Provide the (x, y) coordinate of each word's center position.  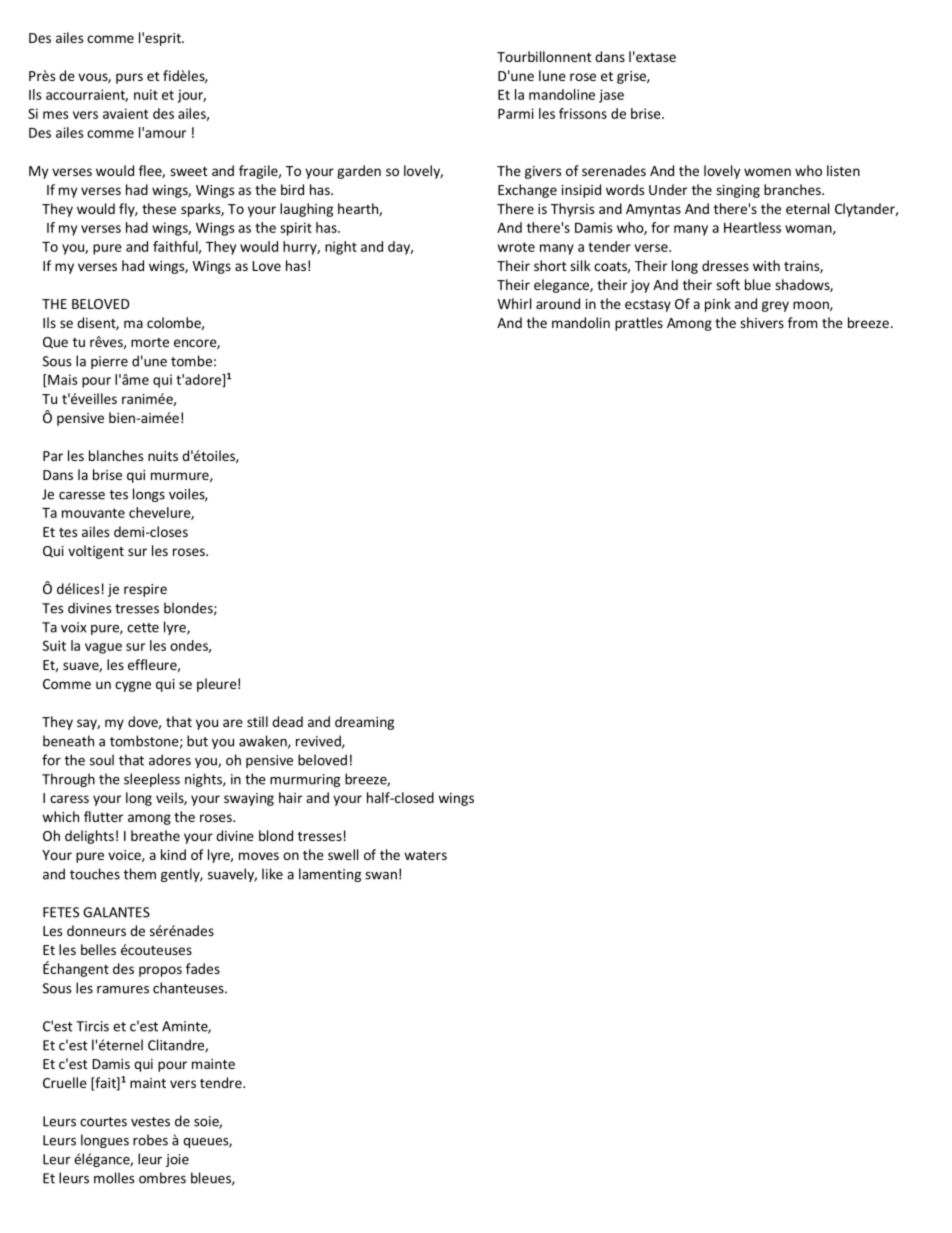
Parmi (516, 113)
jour (192, 96)
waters (425, 855)
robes (150, 1140)
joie (177, 1160)
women (767, 172)
